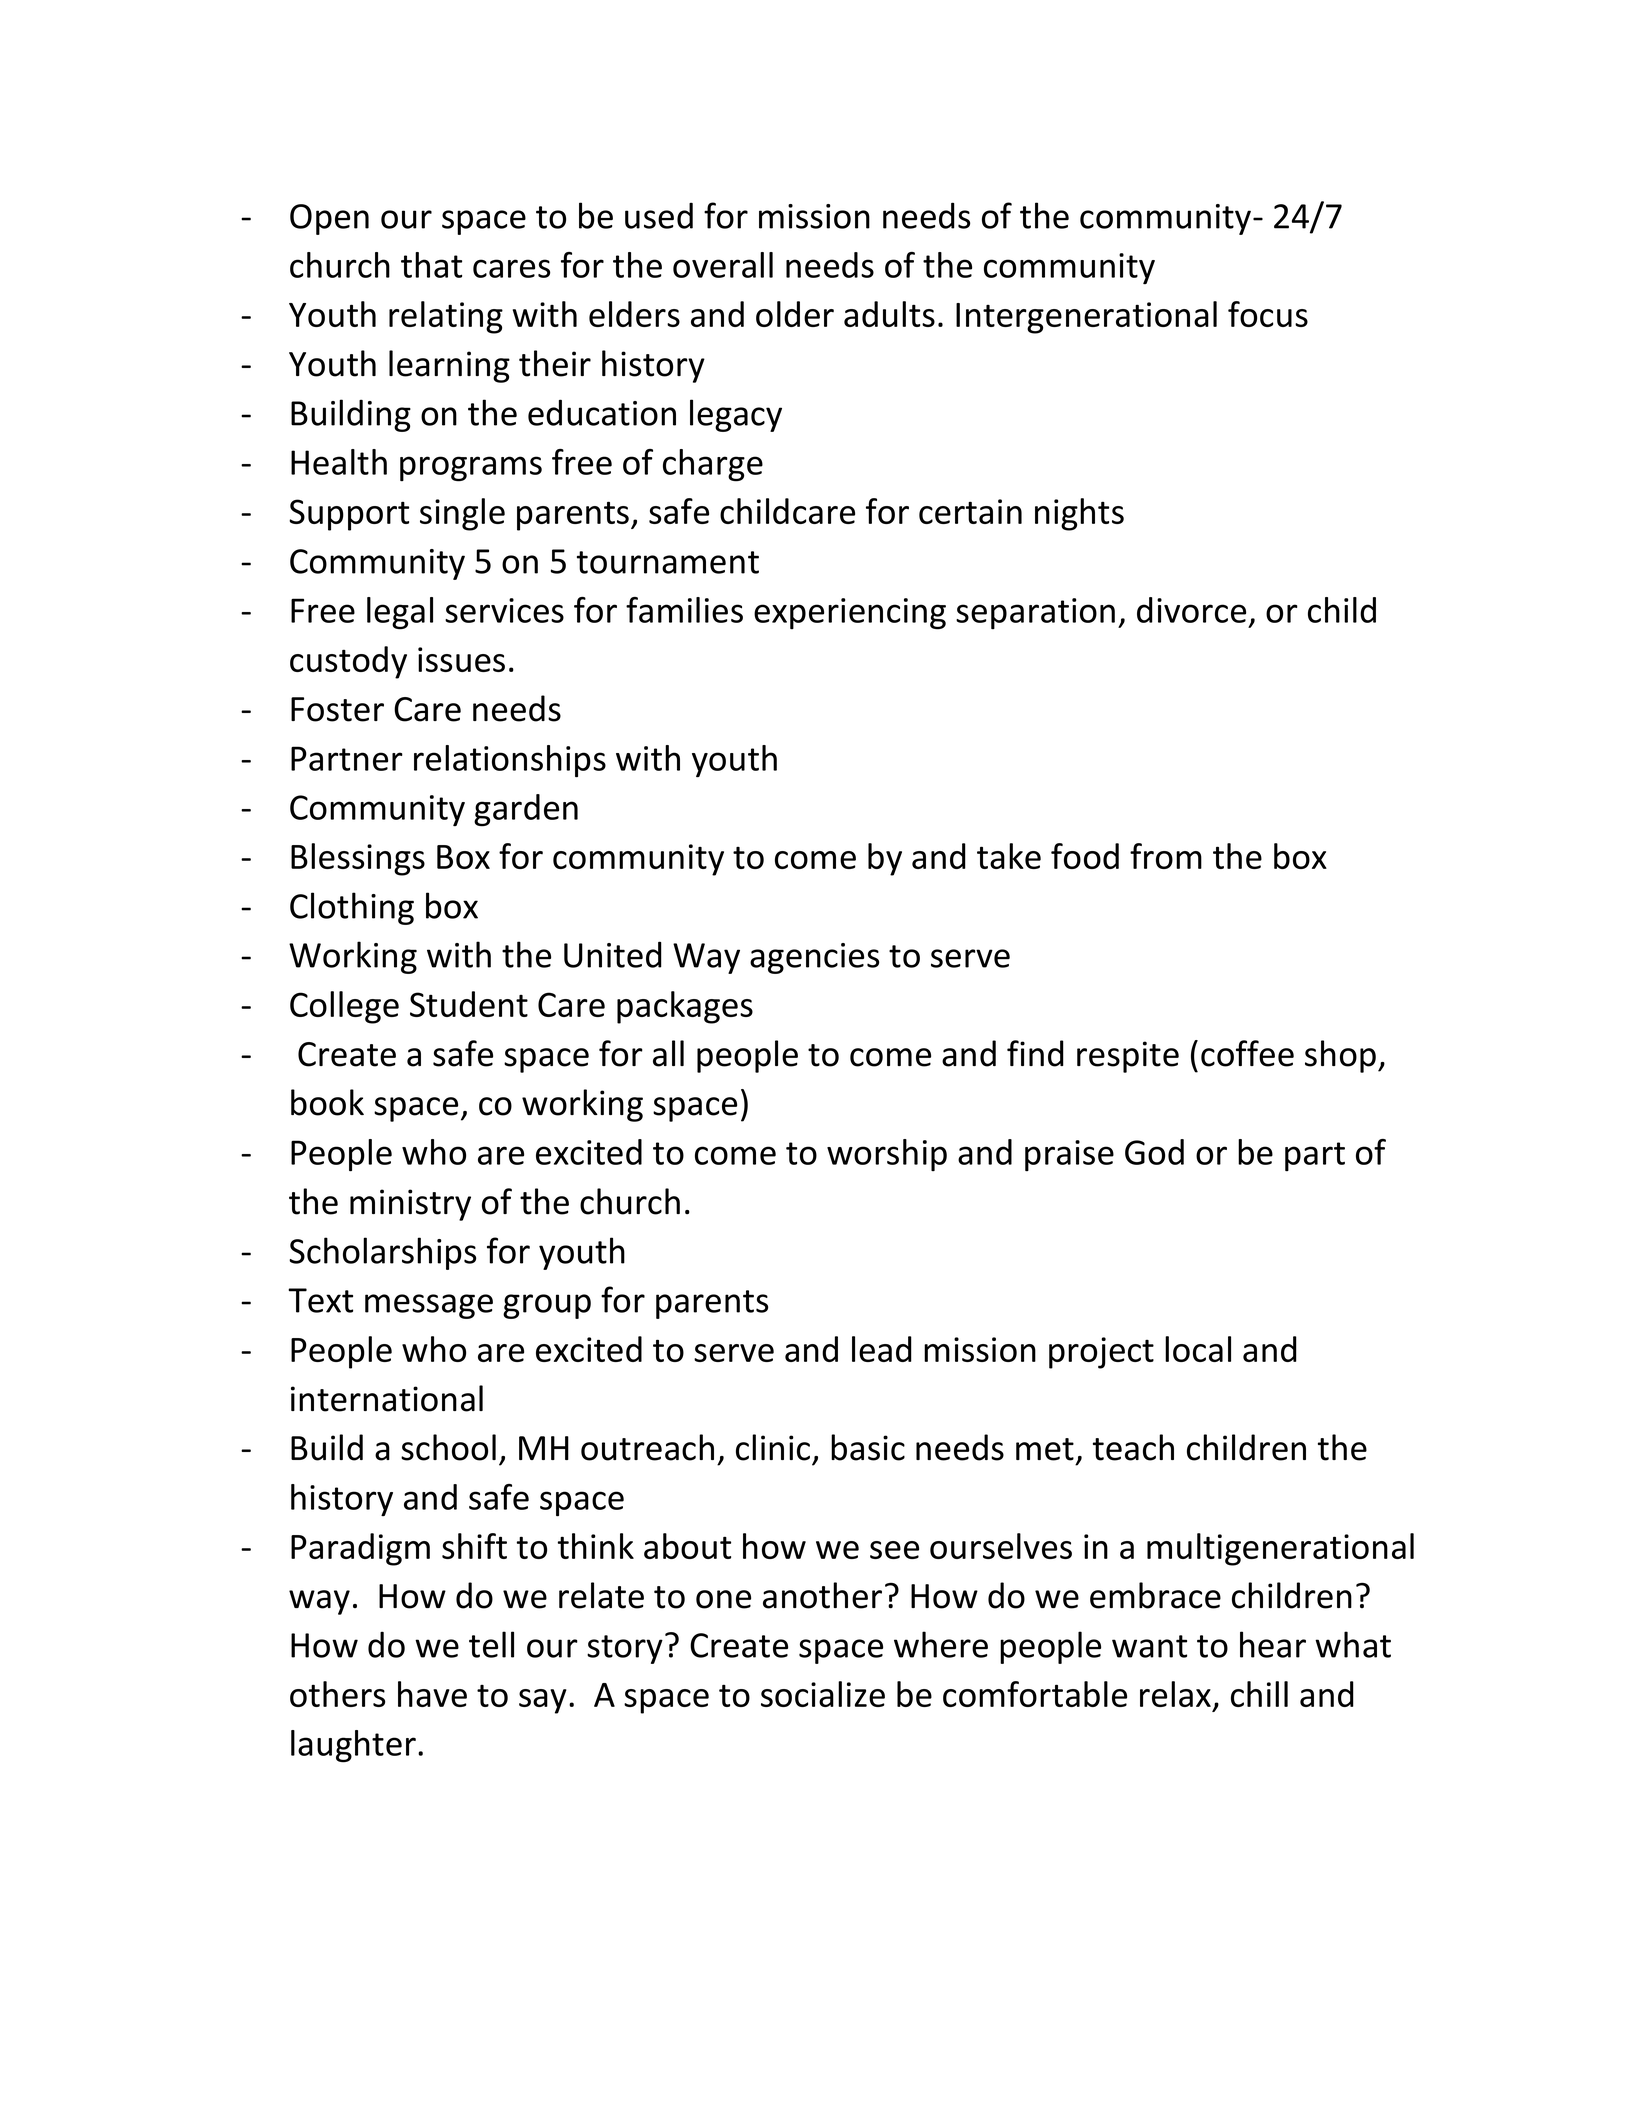  Describe the element at coordinates (823, 1694) in the screenshot. I see `socialize` at that location.
